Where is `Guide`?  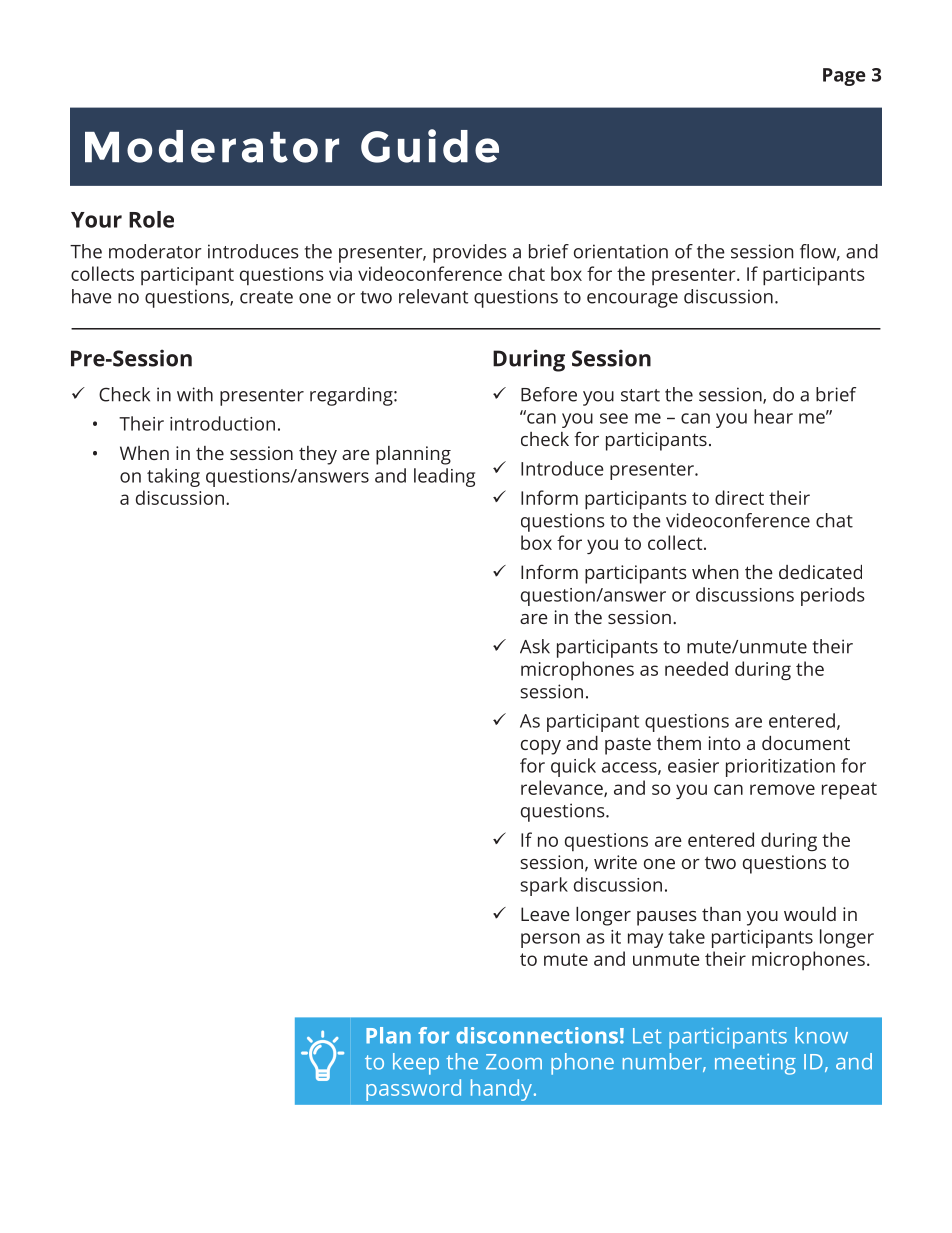
Guide is located at coordinates (430, 146).
